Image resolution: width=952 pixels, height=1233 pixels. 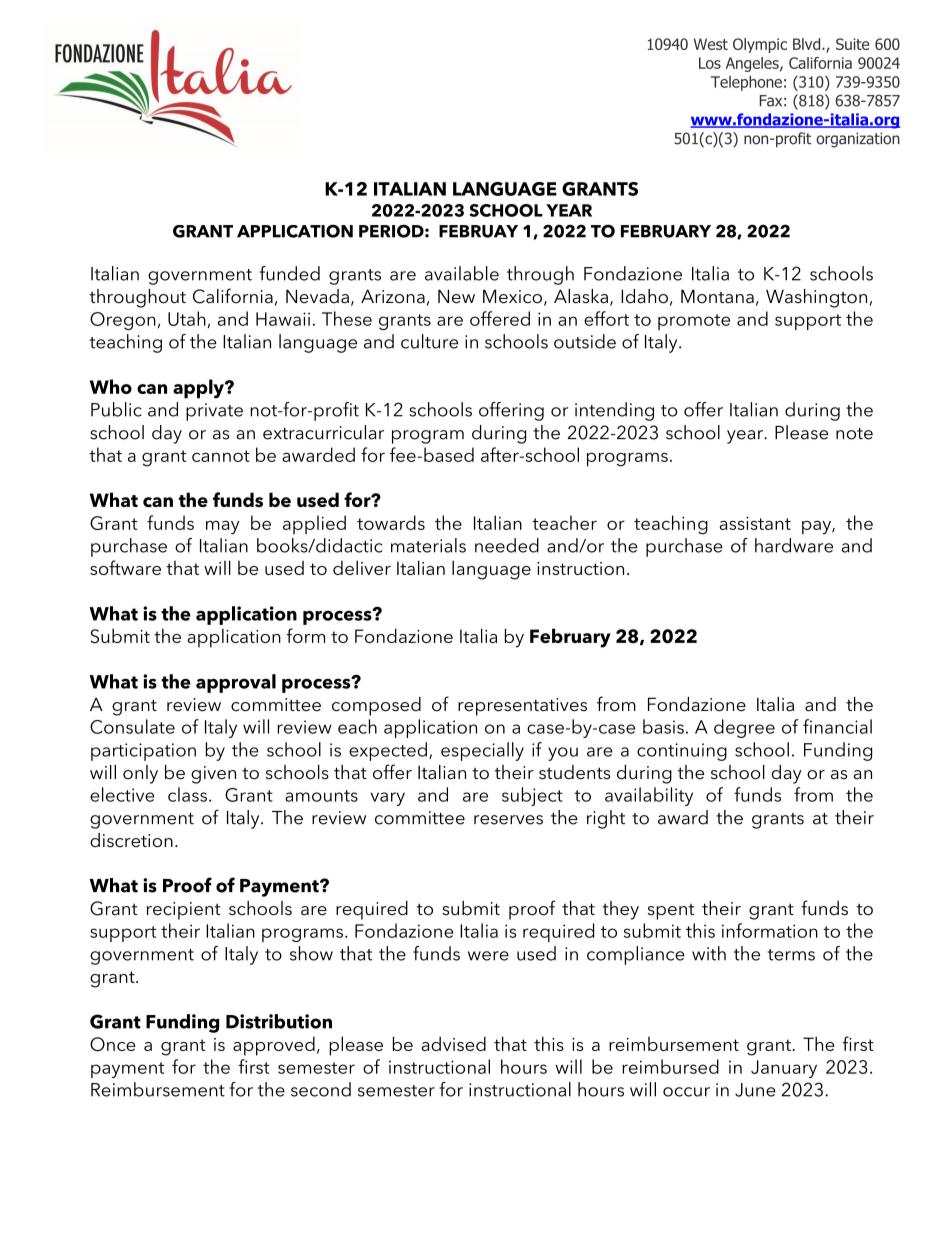 I want to click on availability, so click(x=649, y=796).
